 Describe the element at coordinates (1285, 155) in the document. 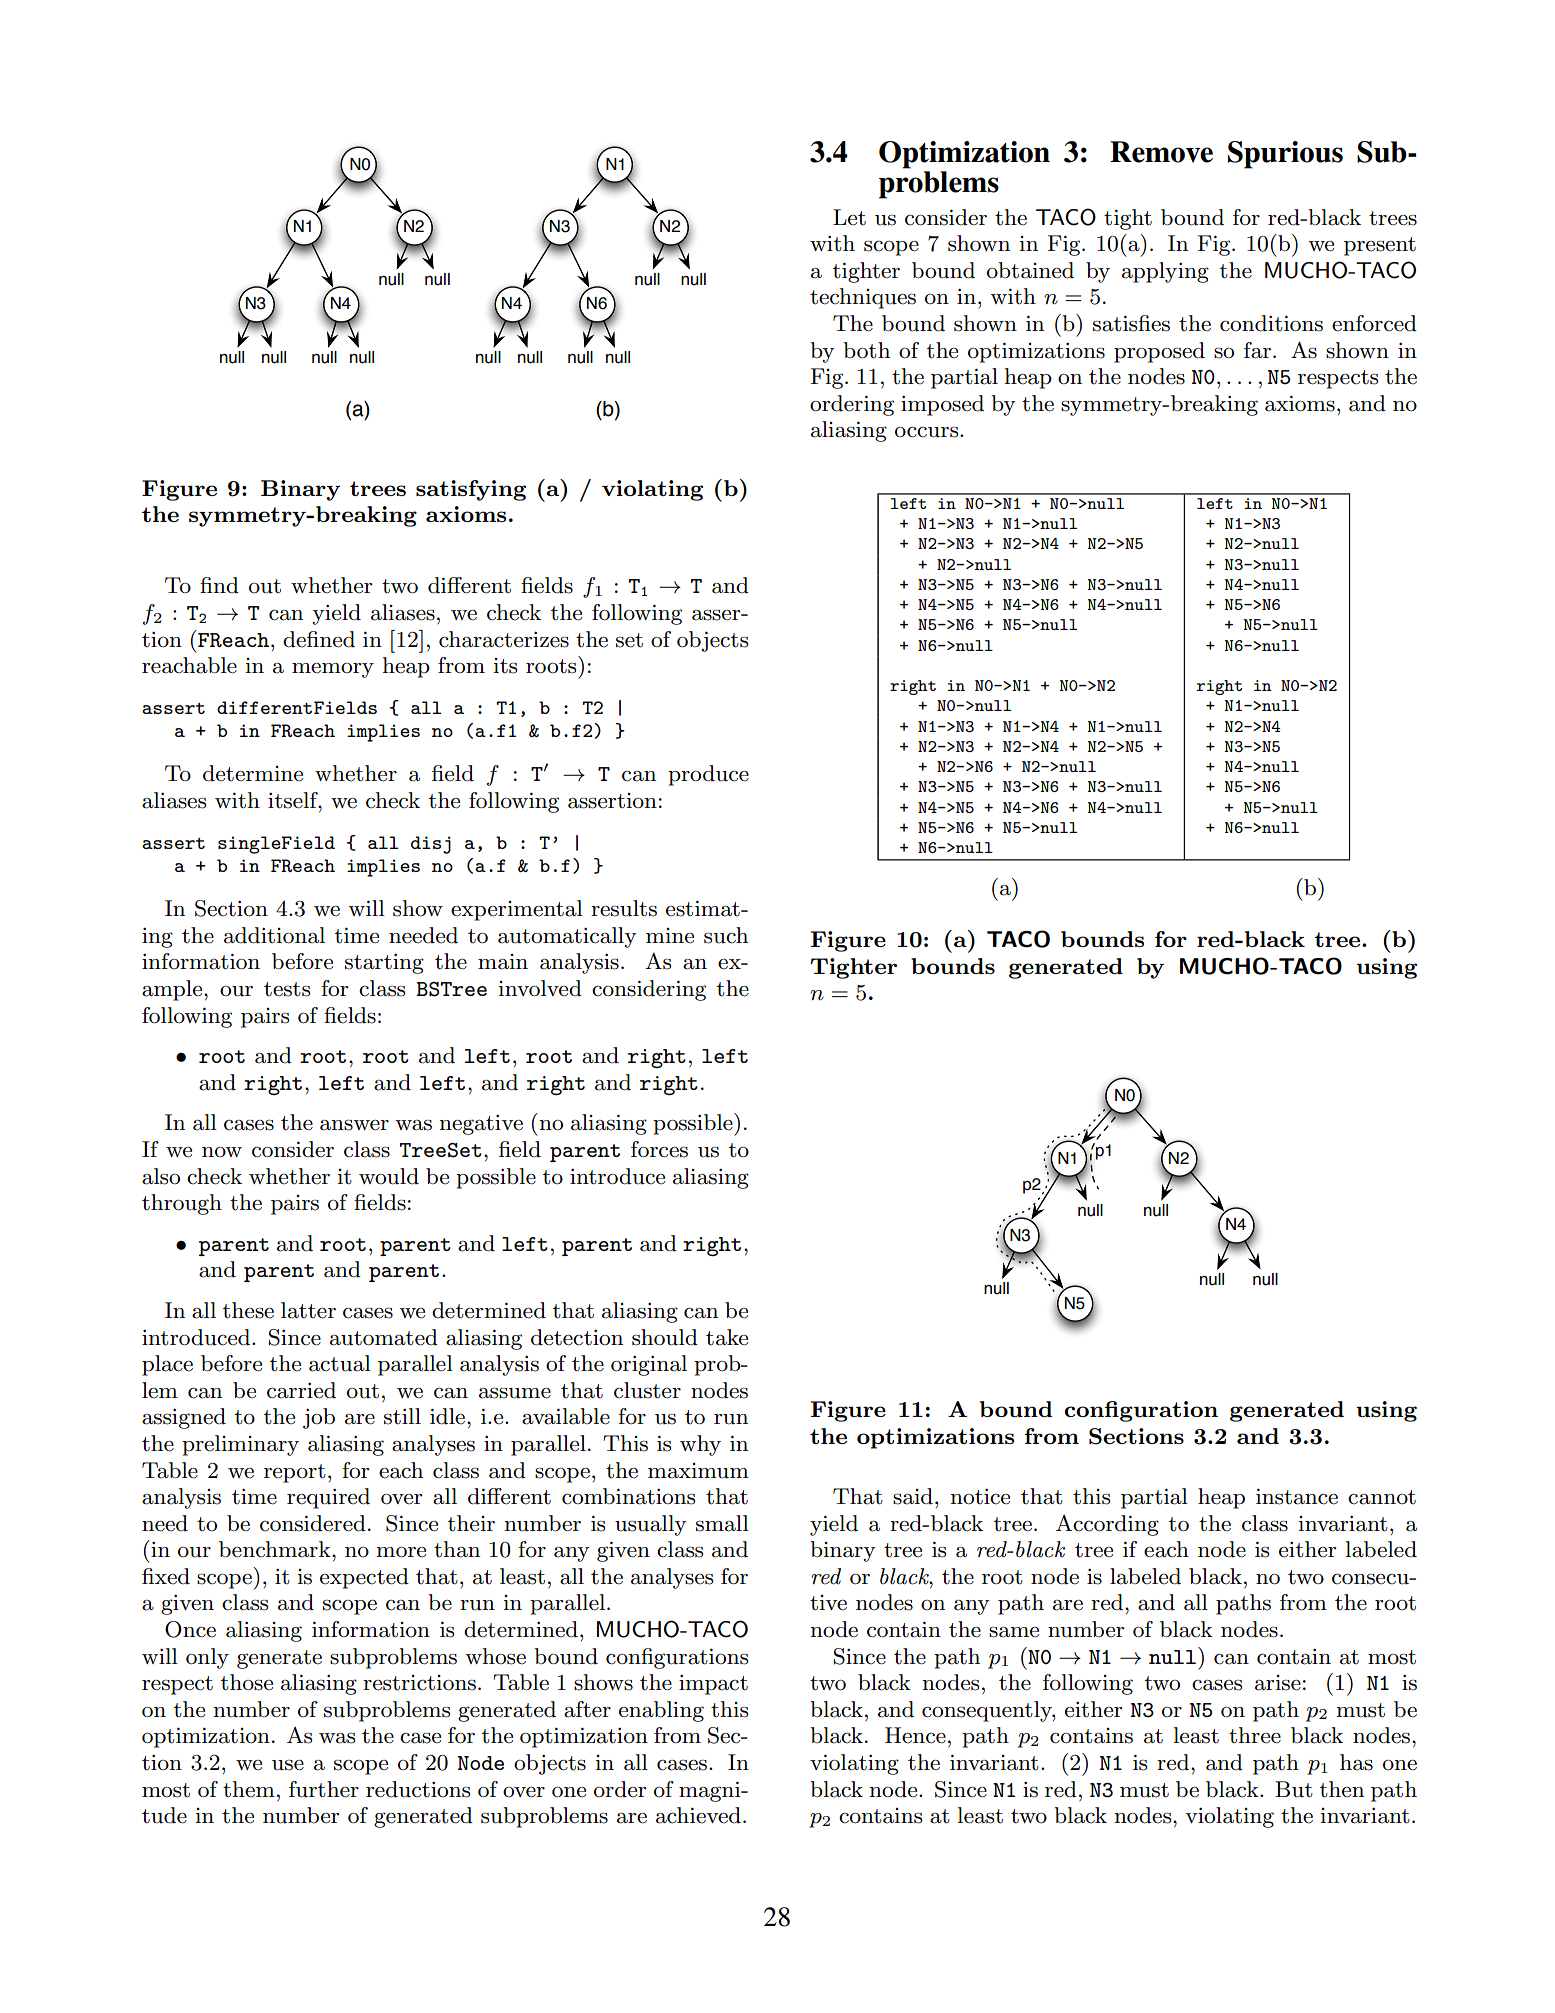

I see `Spurious` at that location.
